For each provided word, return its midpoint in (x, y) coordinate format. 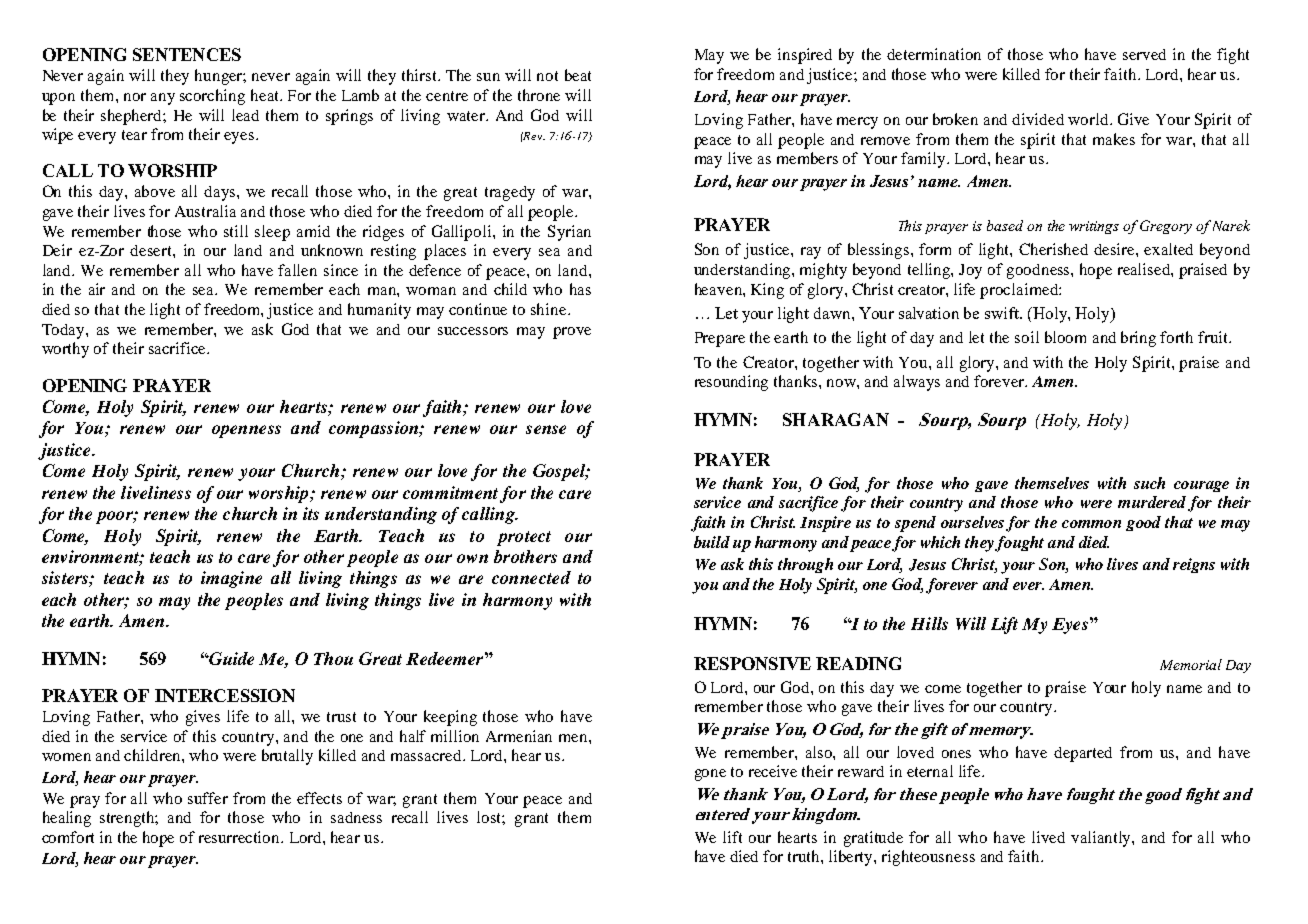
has (580, 289)
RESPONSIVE (752, 663)
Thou (333, 658)
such (1149, 483)
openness (246, 431)
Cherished (1053, 249)
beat (578, 75)
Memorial (1191, 664)
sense (546, 429)
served (1144, 54)
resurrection (241, 837)
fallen (297, 270)
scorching (212, 97)
